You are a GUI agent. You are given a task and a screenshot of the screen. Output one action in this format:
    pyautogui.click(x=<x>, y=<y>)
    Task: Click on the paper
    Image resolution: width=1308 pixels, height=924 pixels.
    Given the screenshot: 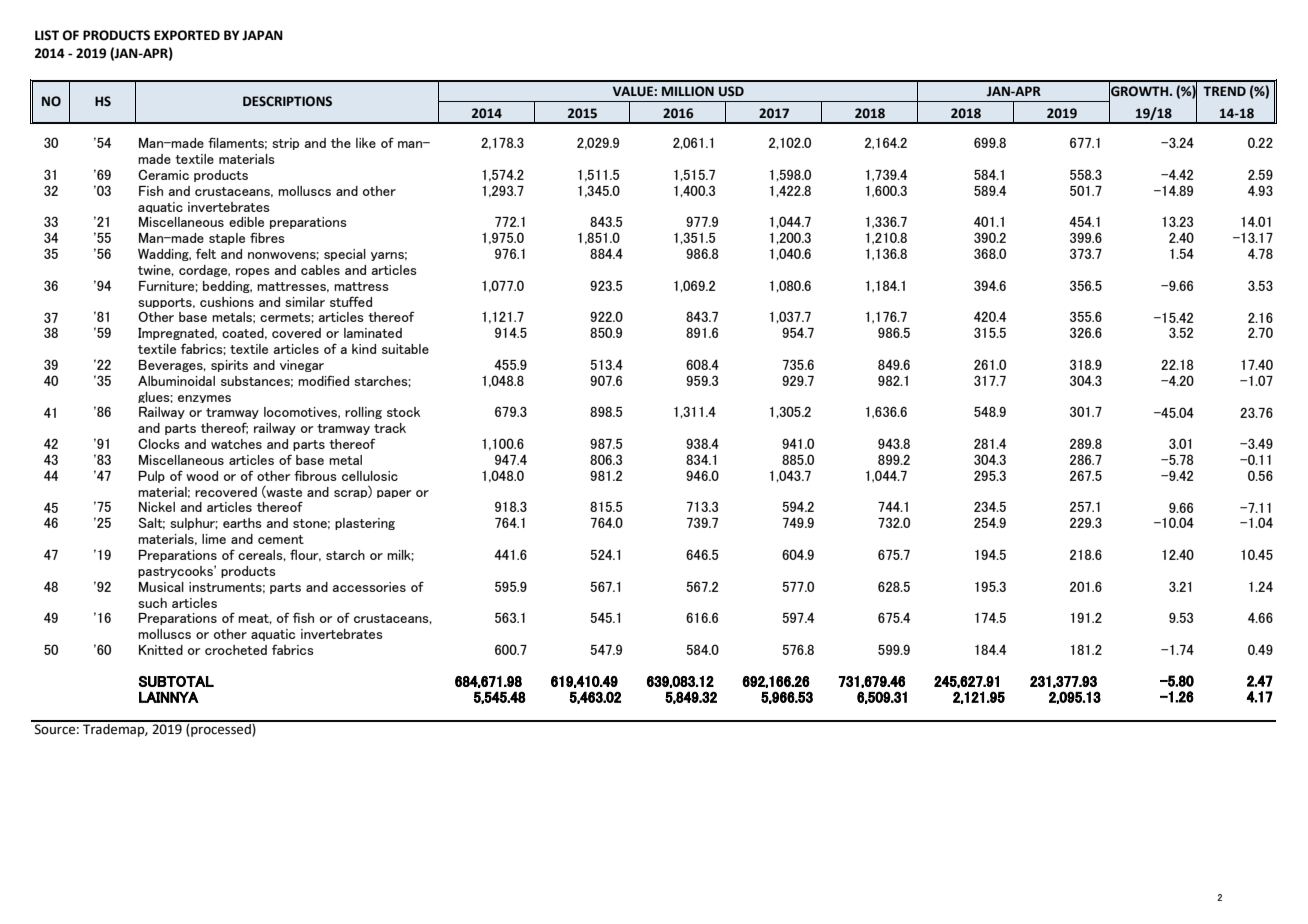 What is the action you would take?
    pyautogui.click(x=394, y=494)
